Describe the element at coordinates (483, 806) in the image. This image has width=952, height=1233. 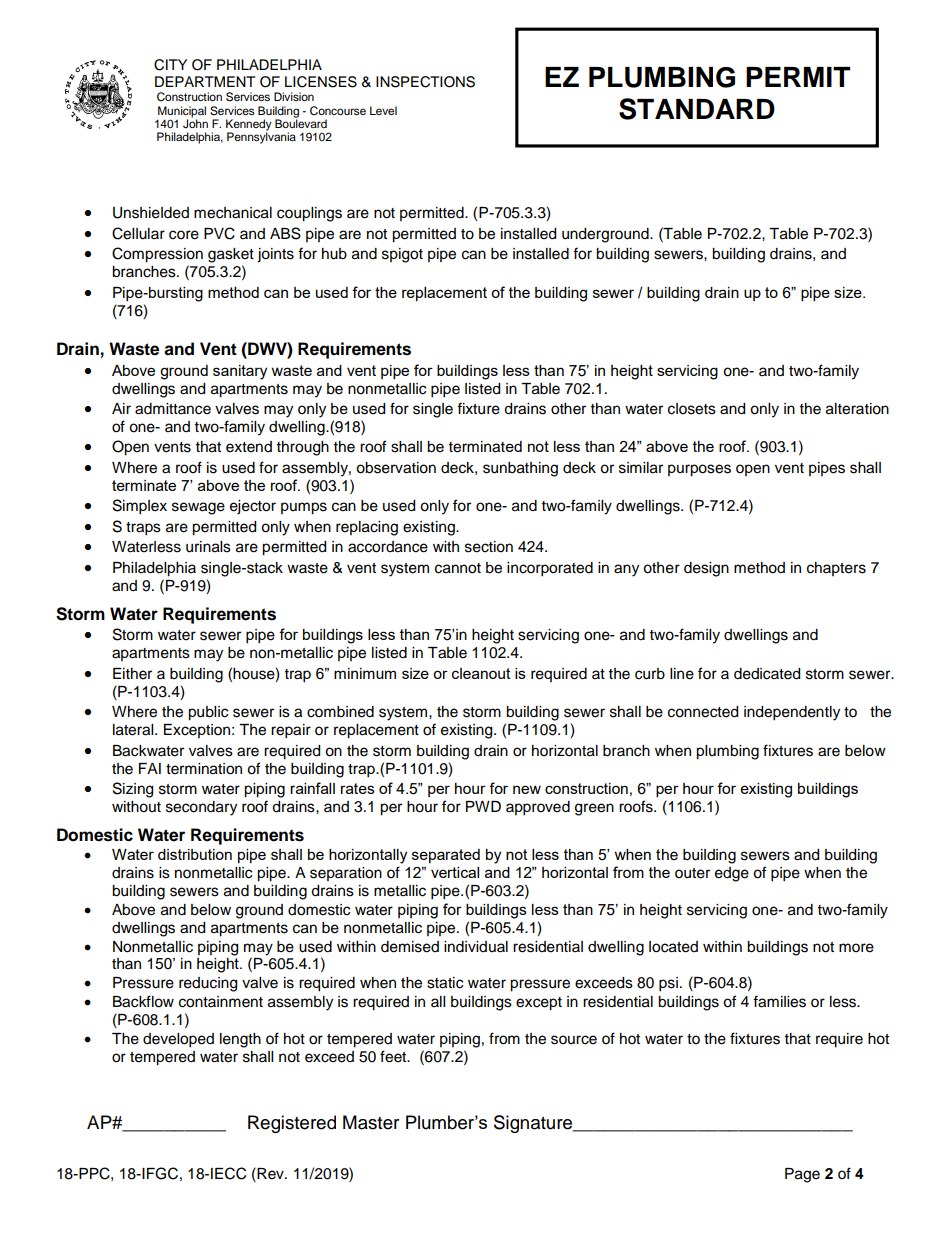
I see `PWD` at that location.
